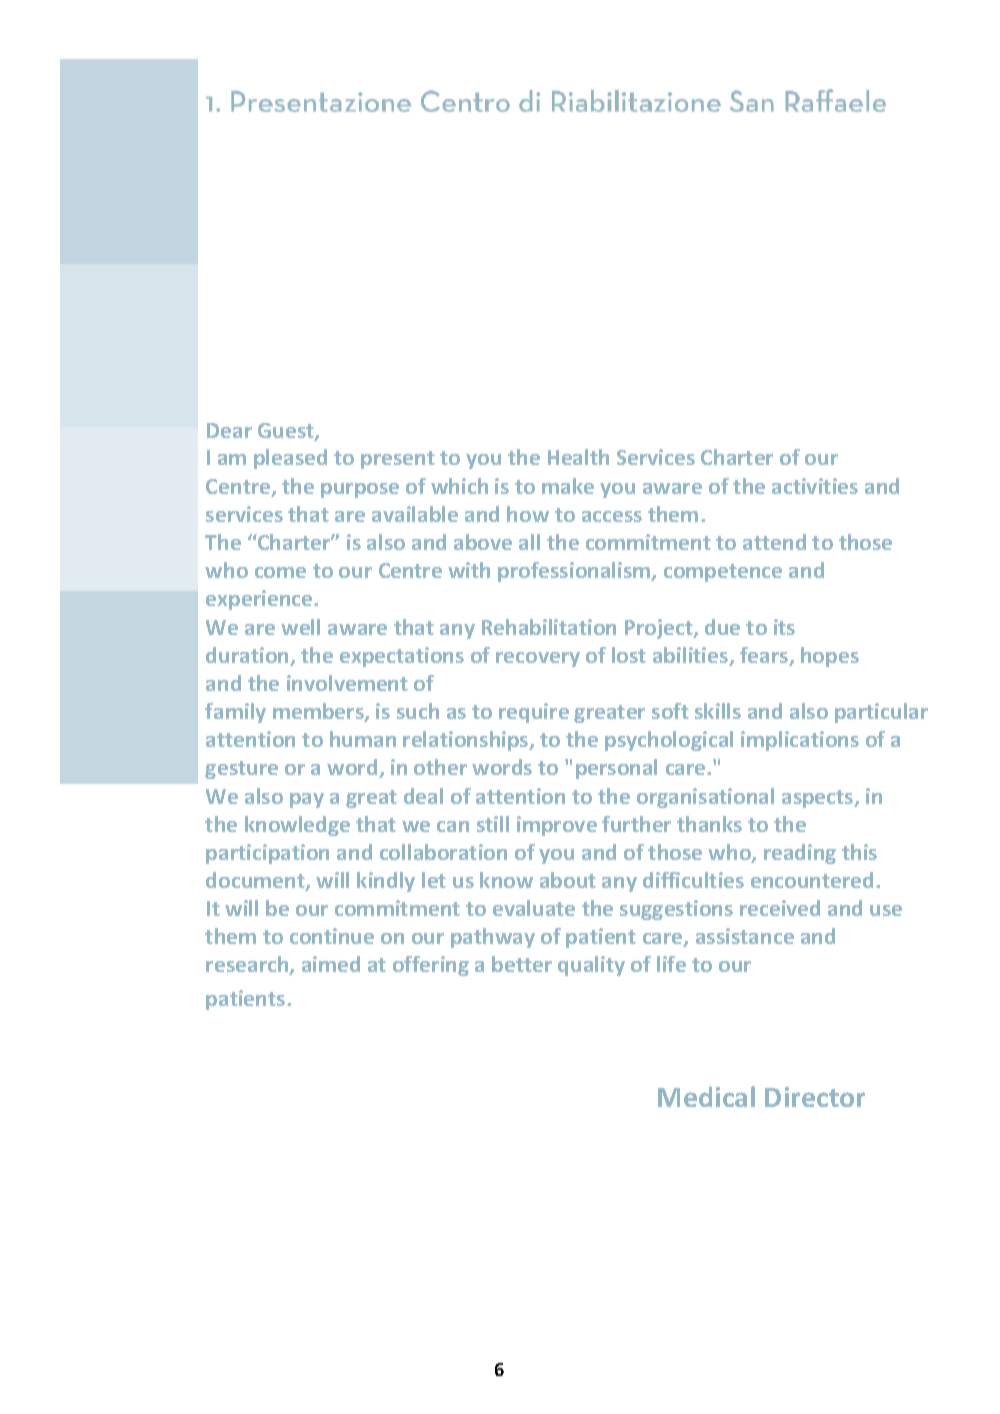  Describe the element at coordinates (331, 964) in the screenshot. I see `aimed` at that location.
